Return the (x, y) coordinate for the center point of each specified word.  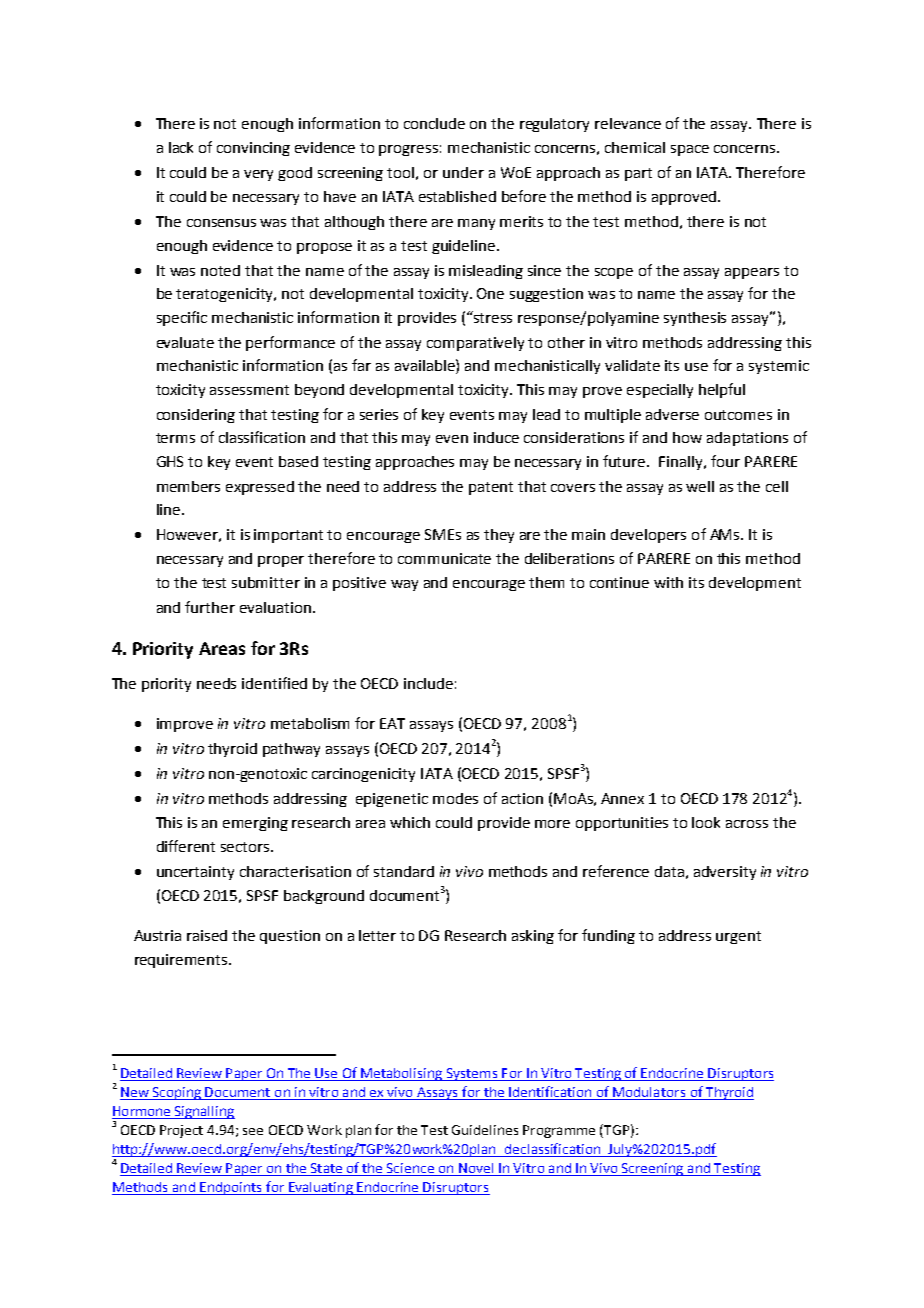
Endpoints (231, 1188)
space (690, 150)
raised (207, 935)
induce (496, 437)
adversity (725, 873)
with (668, 582)
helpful (722, 390)
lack (181, 147)
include (428, 683)
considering (196, 416)
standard (404, 871)
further (210, 607)
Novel (476, 1169)
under (463, 172)
